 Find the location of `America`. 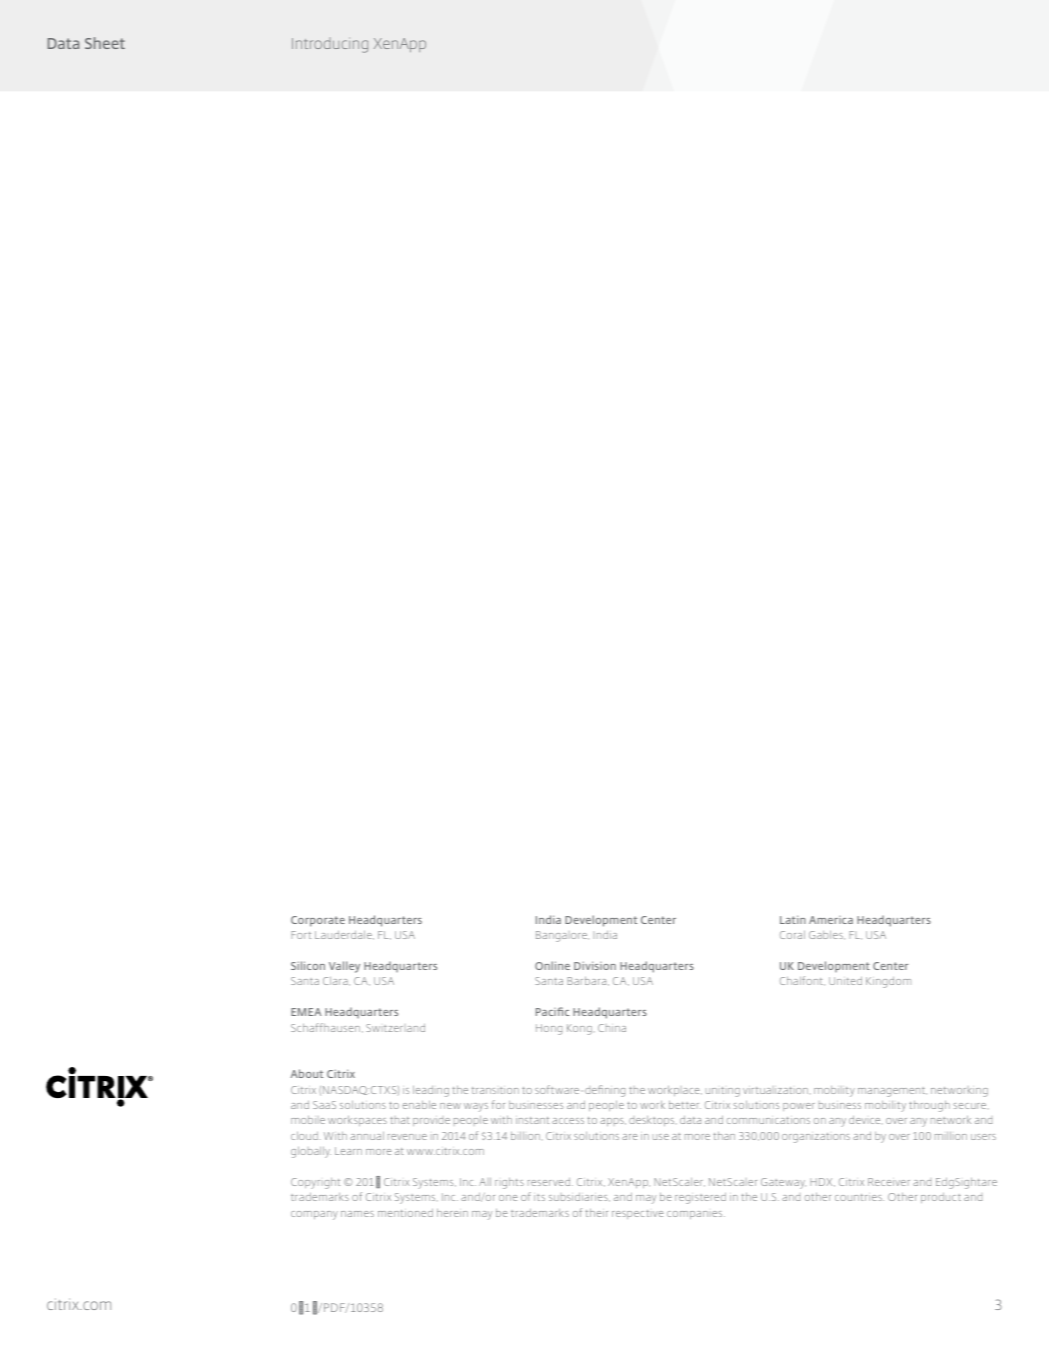

America is located at coordinates (831, 920).
